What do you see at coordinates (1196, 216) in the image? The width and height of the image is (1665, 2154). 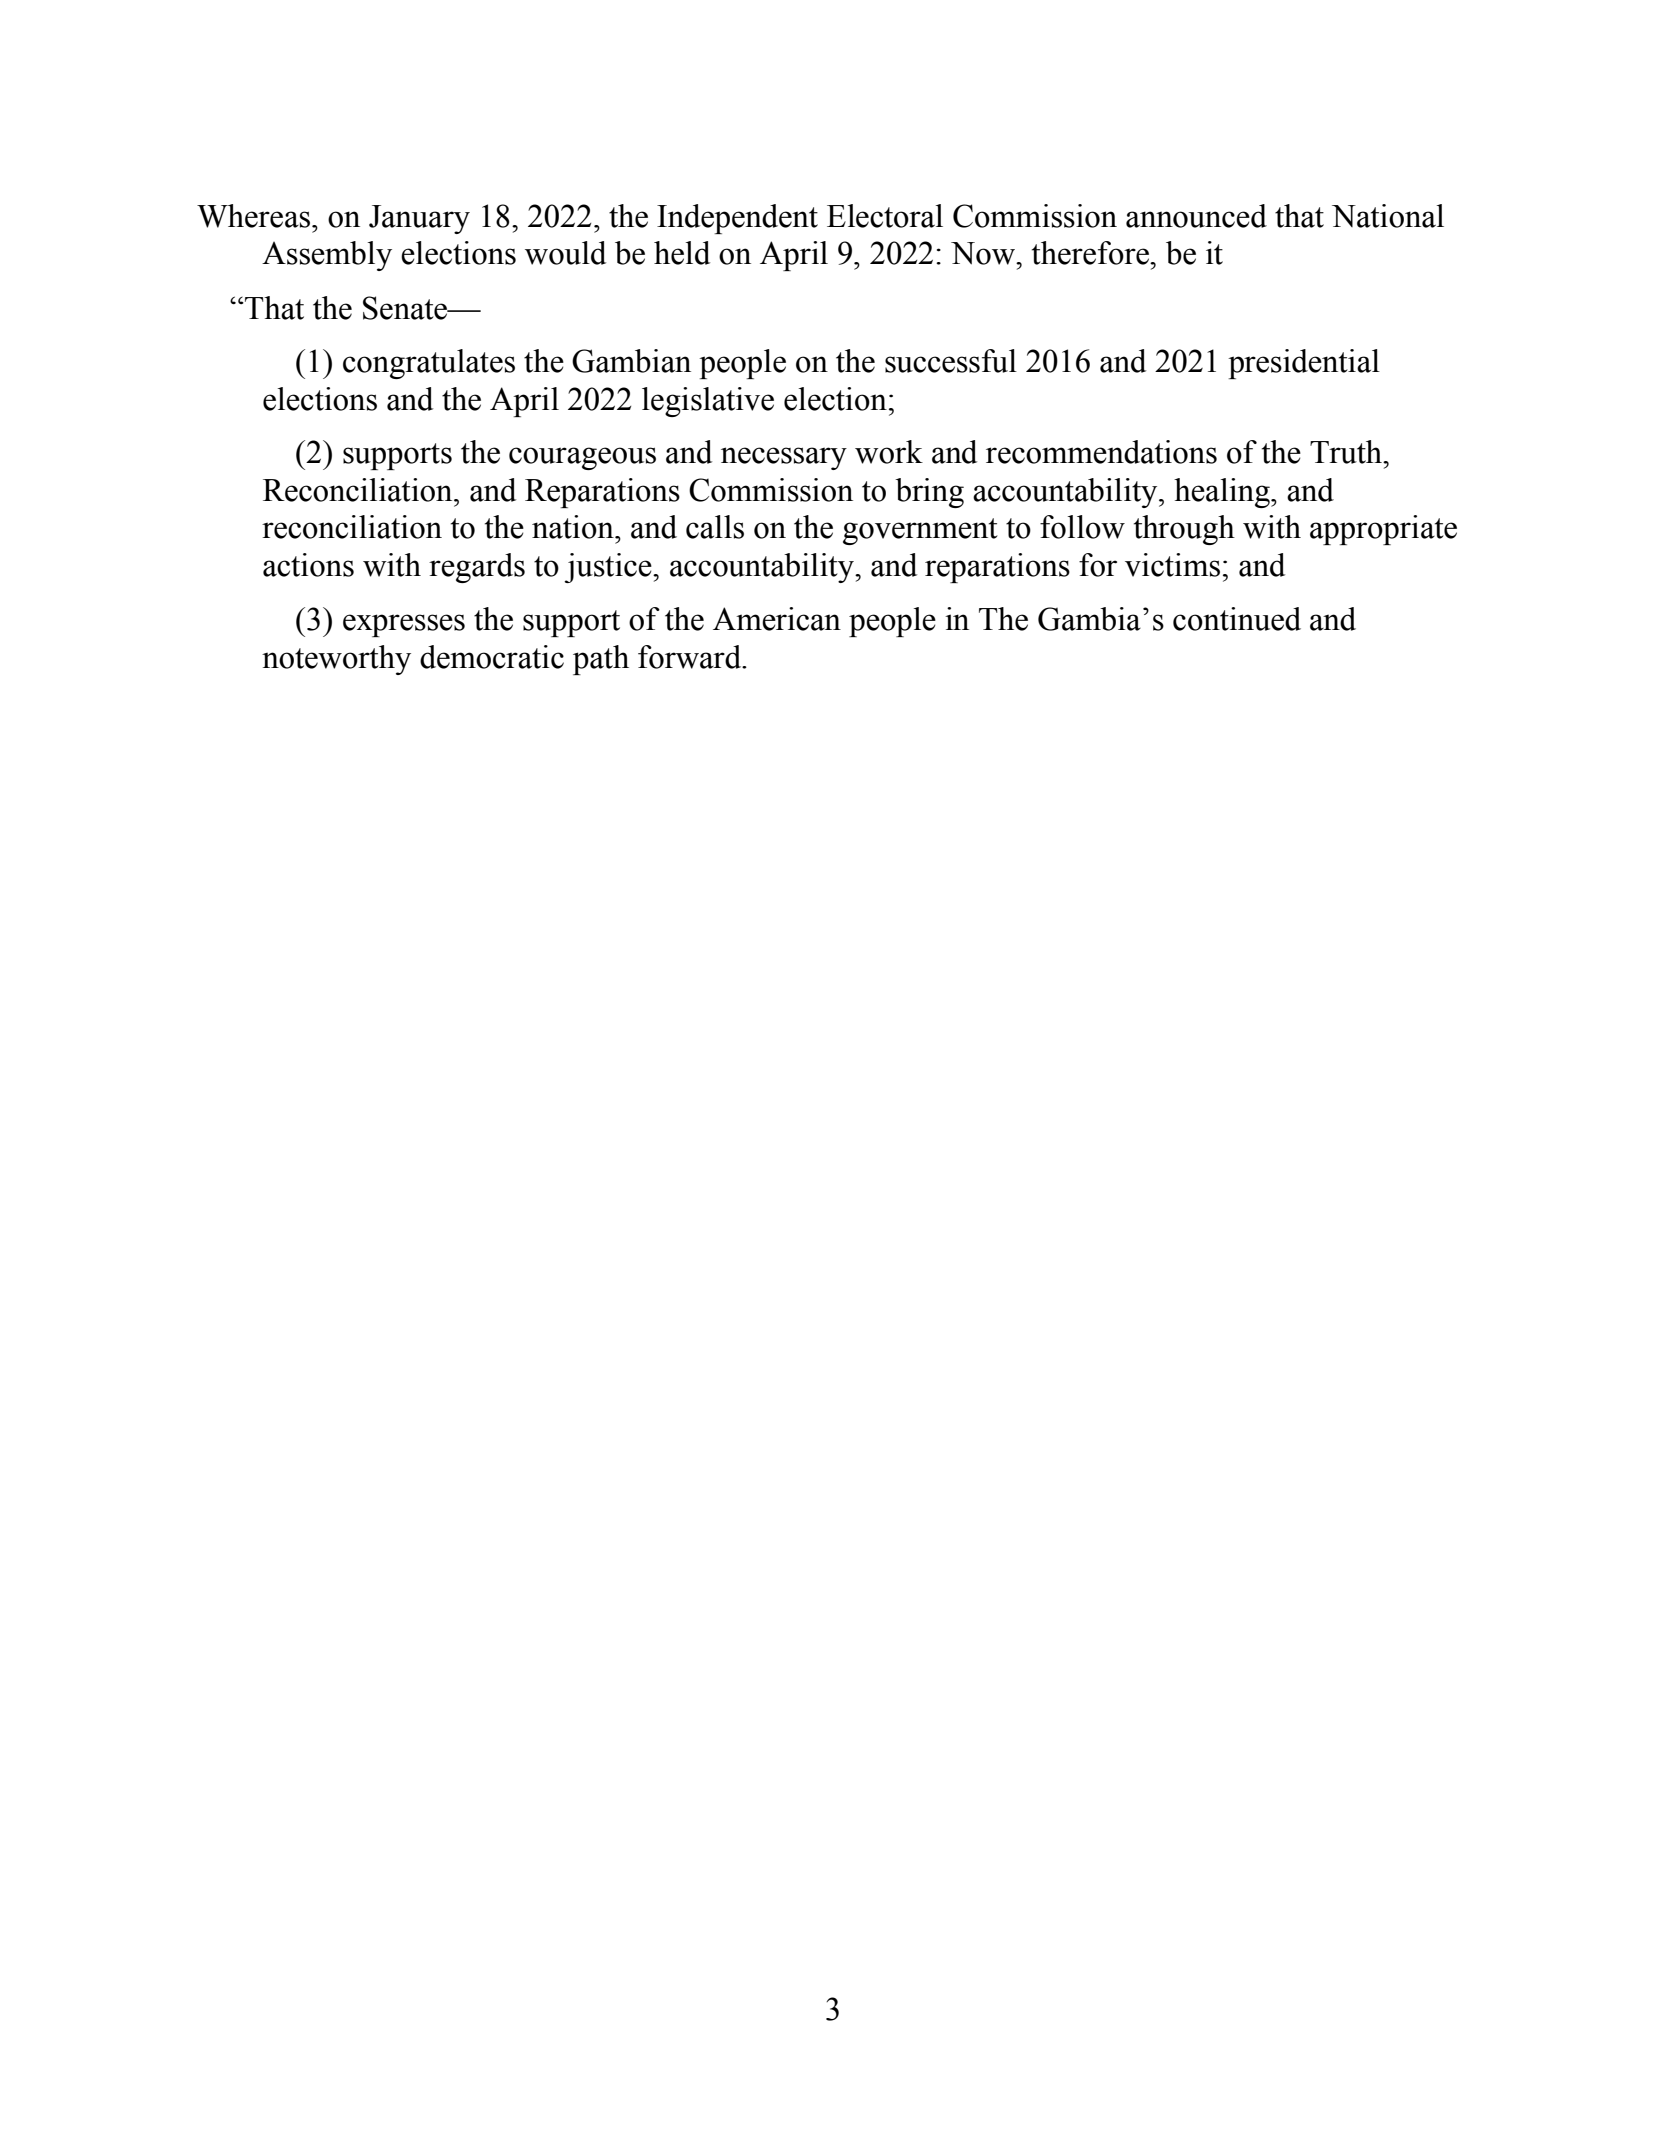 I see `announced` at bounding box center [1196, 216].
